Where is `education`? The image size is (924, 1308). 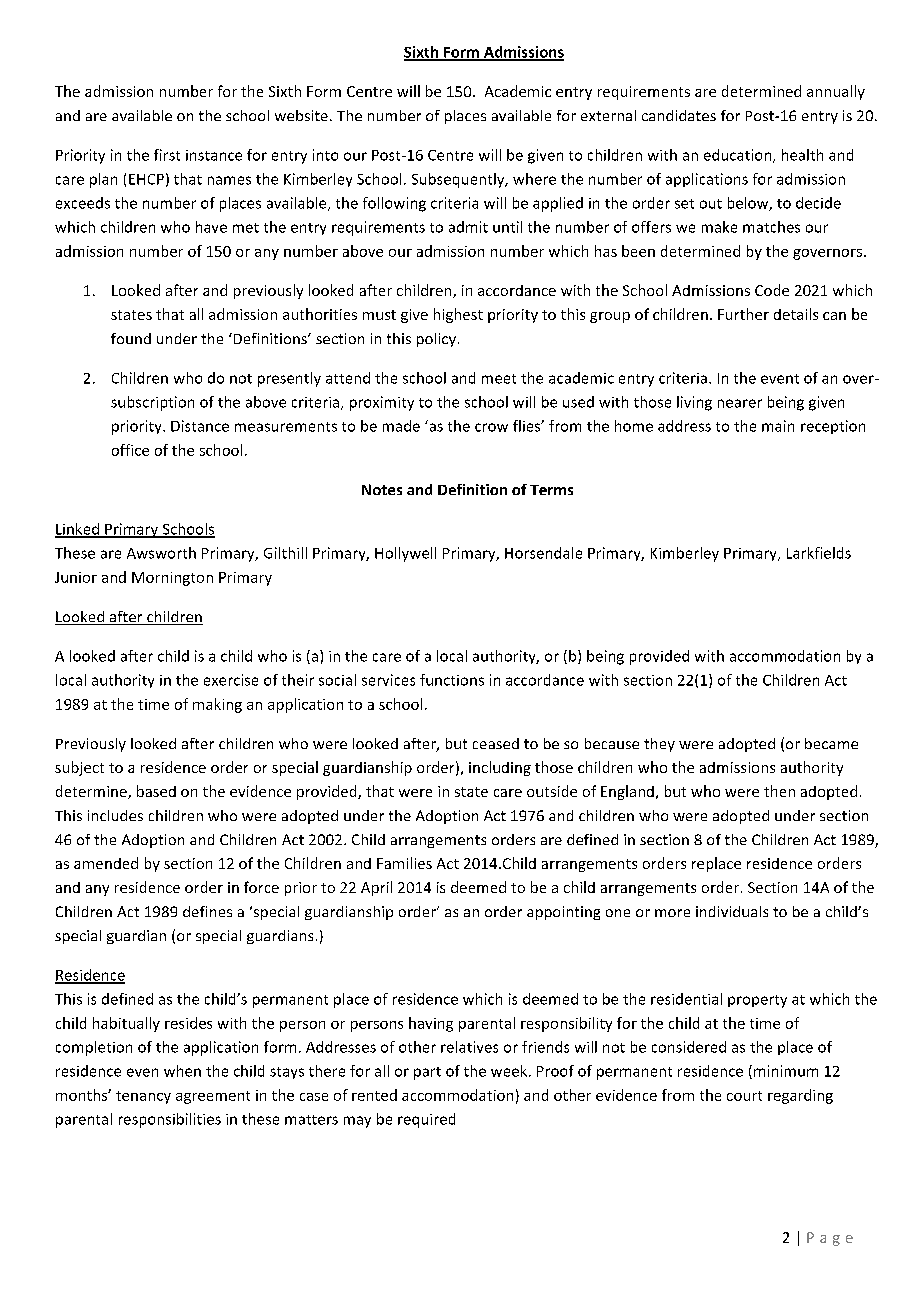
education is located at coordinates (739, 156).
